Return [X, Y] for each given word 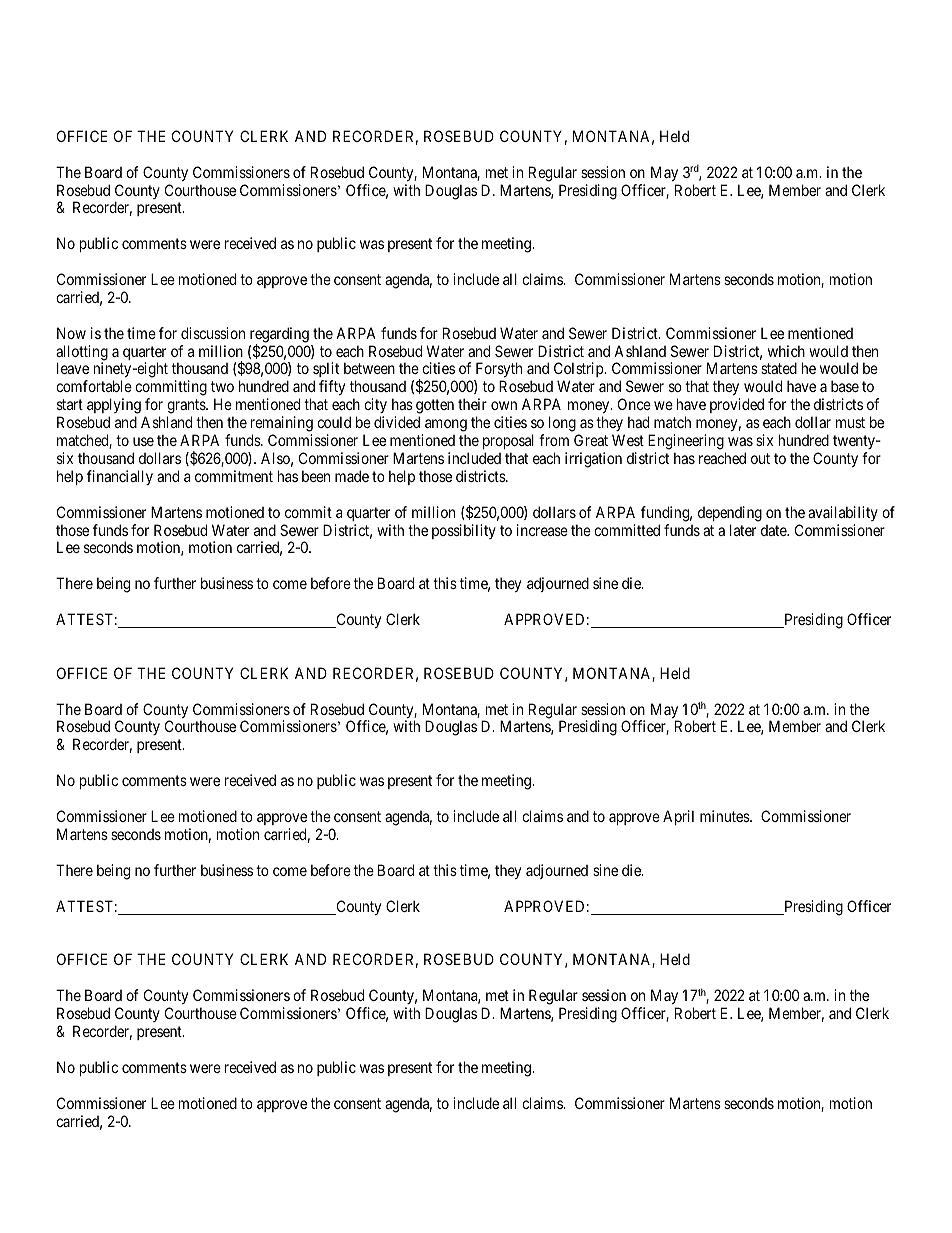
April [678, 817]
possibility [464, 531]
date [774, 530]
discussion [213, 333]
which [786, 351]
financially [120, 477]
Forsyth [498, 371]
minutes [725, 816]
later [743, 530]
